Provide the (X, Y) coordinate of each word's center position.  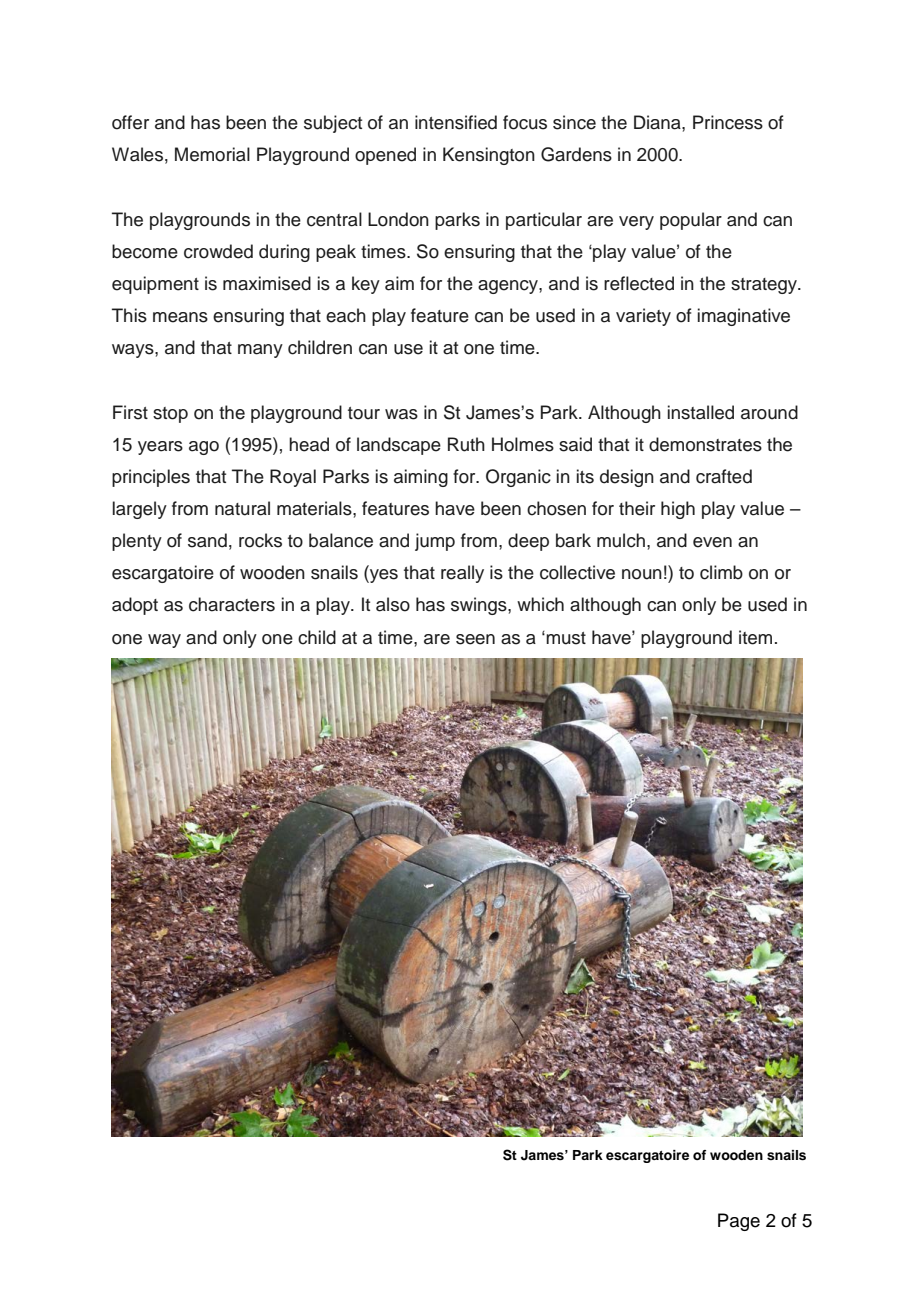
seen (475, 639)
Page (739, 1222)
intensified (456, 122)
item (755, 637)
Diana (658, 122)
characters (232, 604)
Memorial (212, 154)
